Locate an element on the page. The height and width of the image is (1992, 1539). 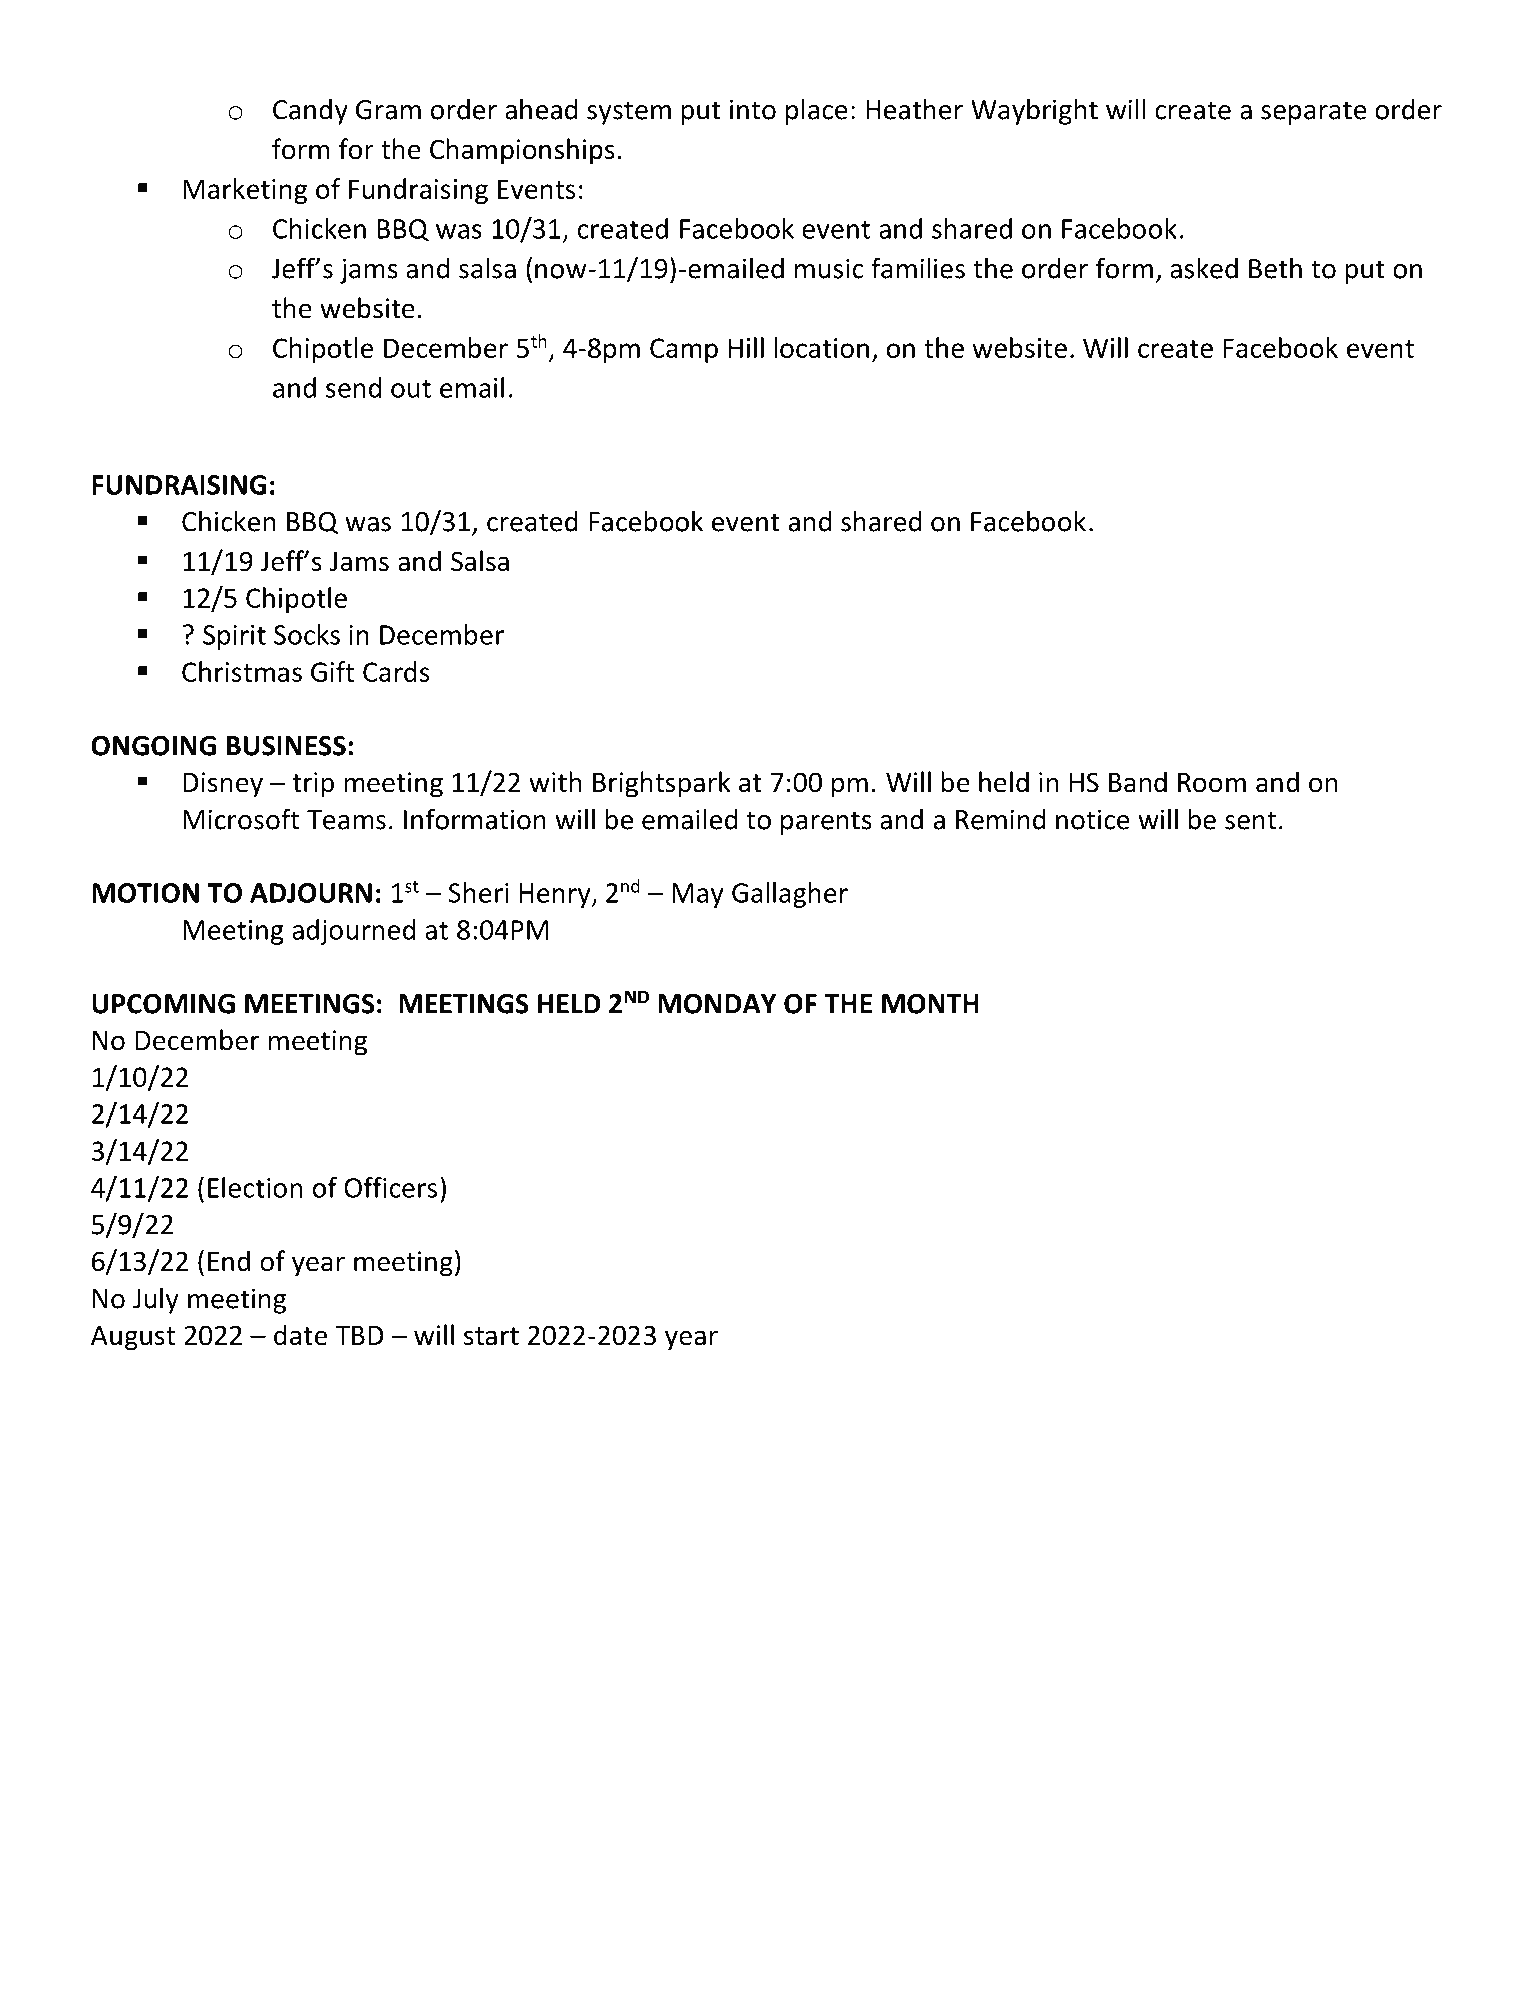
Camp is located at coordinates (684, 350).
